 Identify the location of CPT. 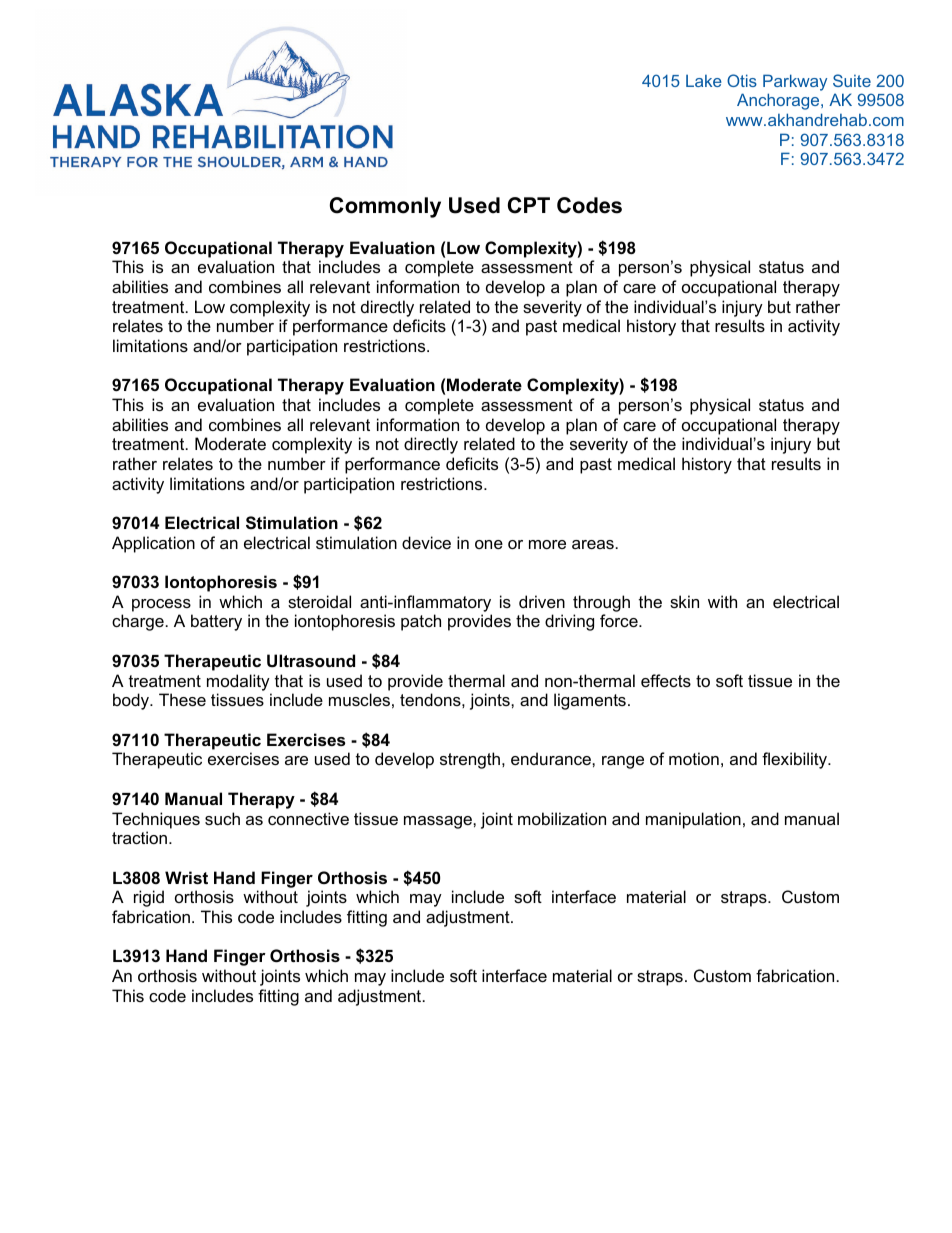
(529, 205).
